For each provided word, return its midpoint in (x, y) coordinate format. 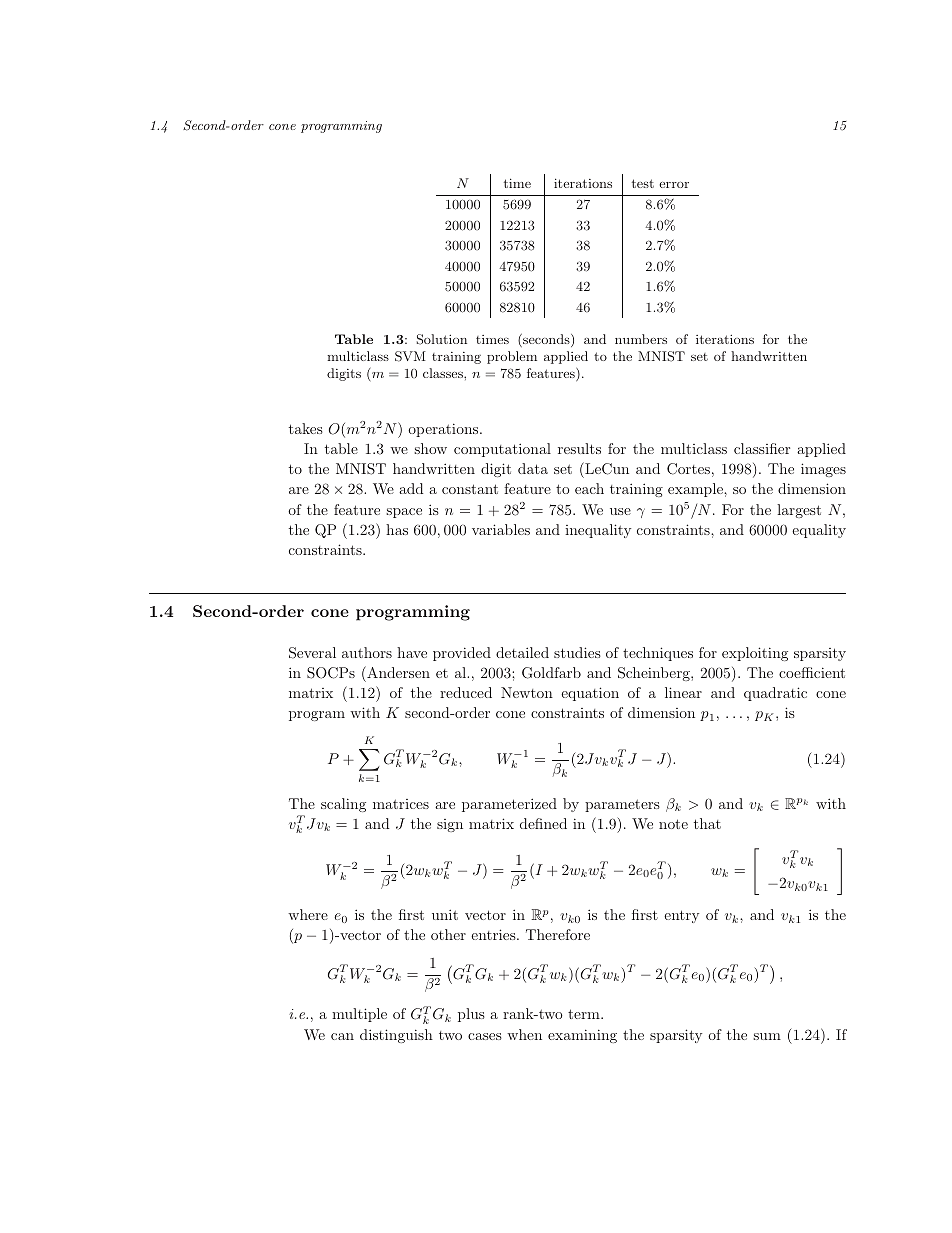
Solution (442, 339)
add (411, 488)
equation (590, 694)
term (585, 1014)
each (589, 488)
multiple (359, 1015)
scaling (343, 805)
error (674, 185)
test (643, 183)
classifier (762, 448)
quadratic (775, 694)
